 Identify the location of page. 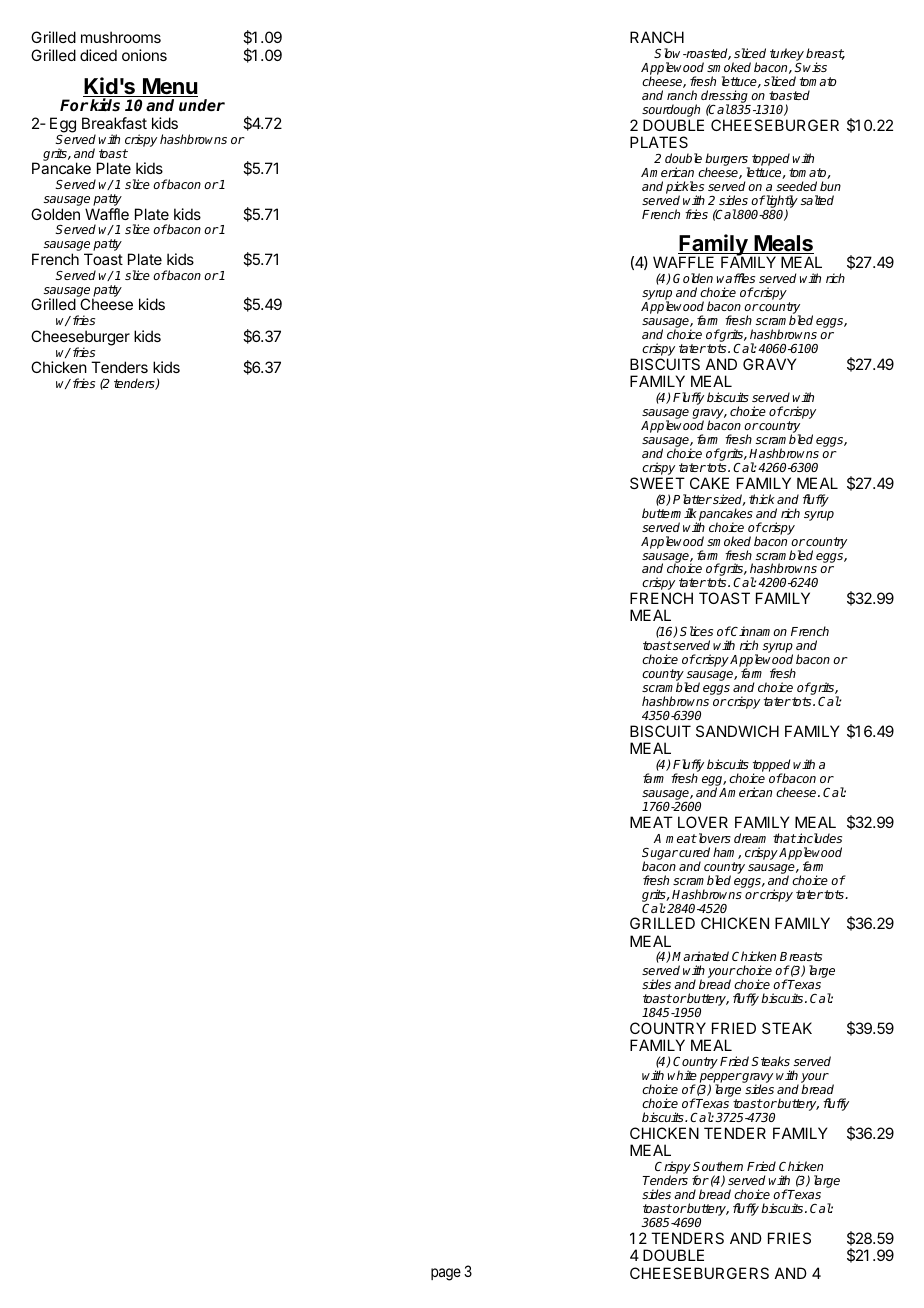
(446, 1274).
